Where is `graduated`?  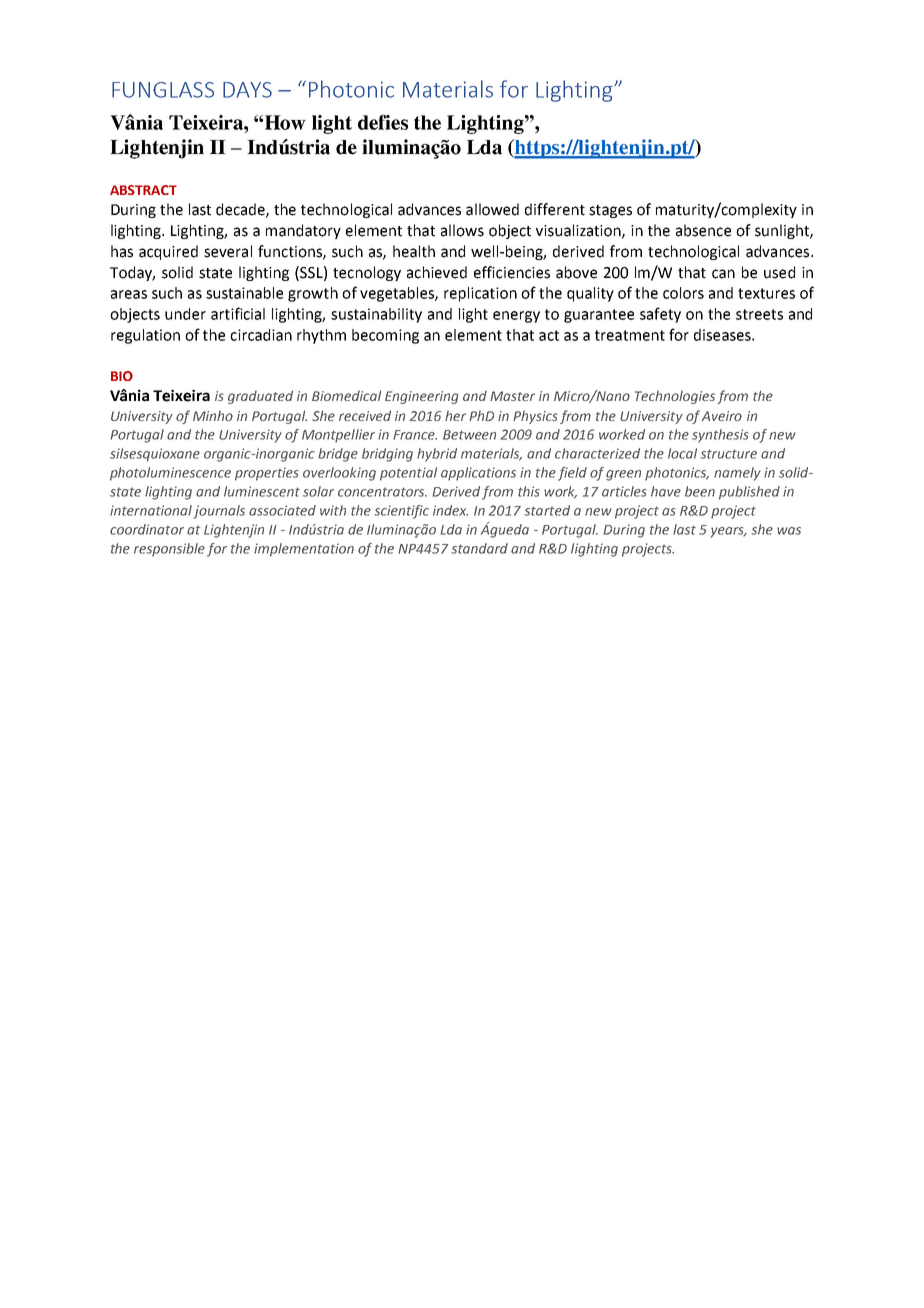
graduated is located at coordinates (260, 397).
